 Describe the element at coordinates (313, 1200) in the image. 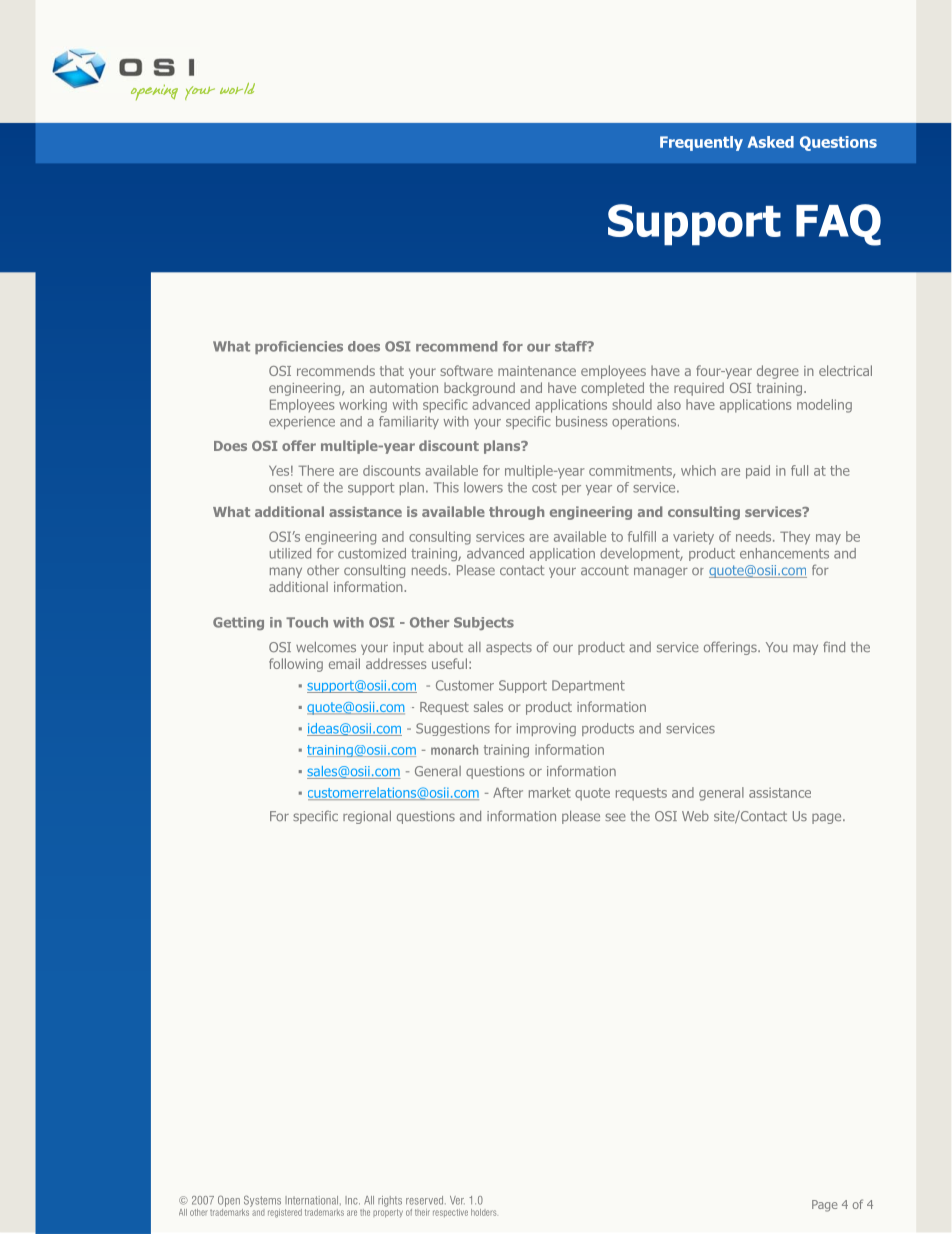

I see `International` at that location.
